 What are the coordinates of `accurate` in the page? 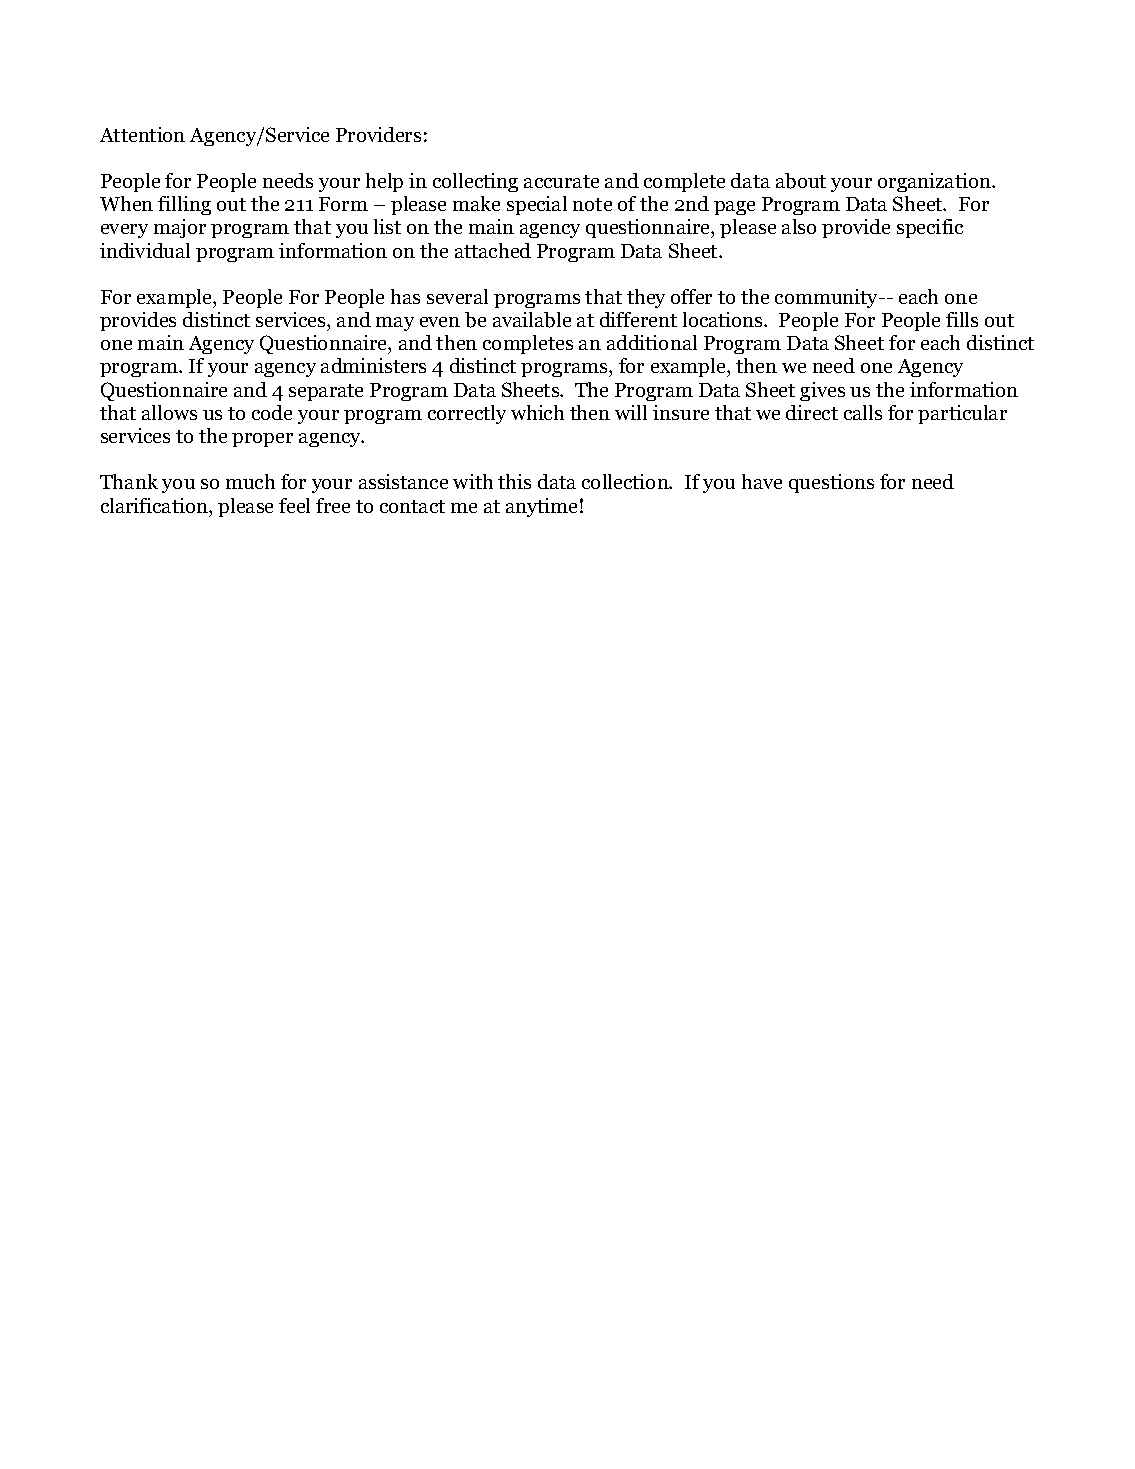 It's located at (561, 181).
